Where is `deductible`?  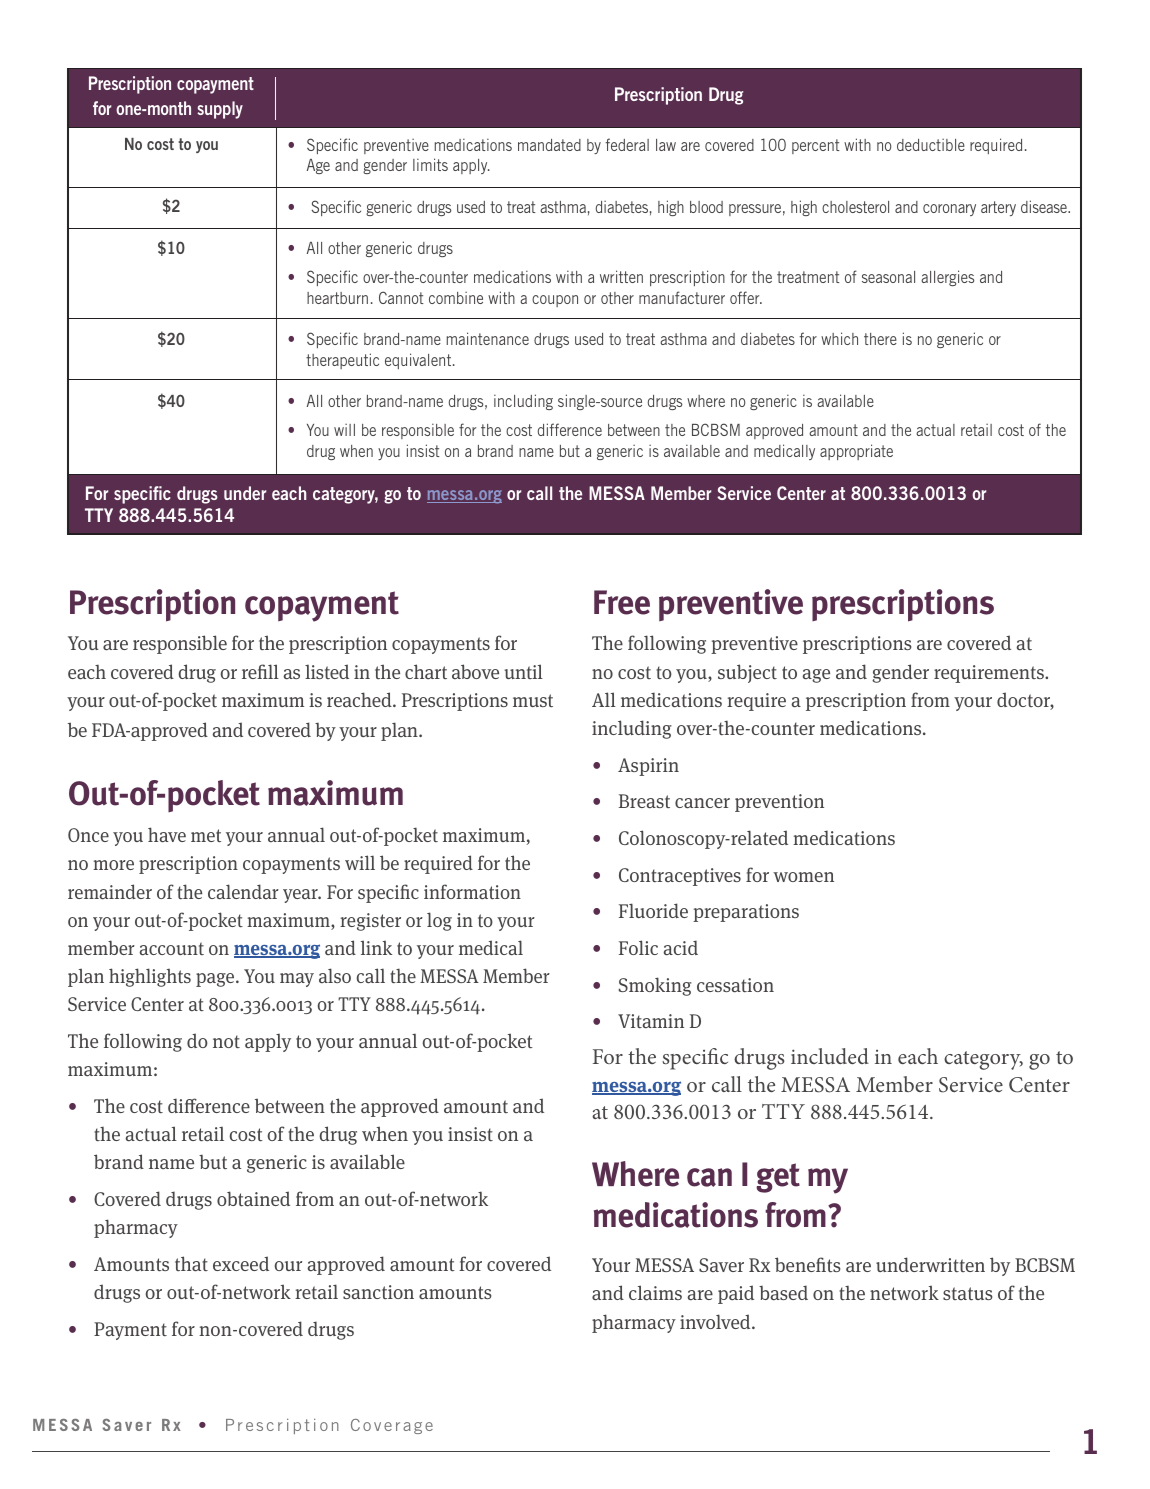 deductible is located at coordinates (931, 145).
